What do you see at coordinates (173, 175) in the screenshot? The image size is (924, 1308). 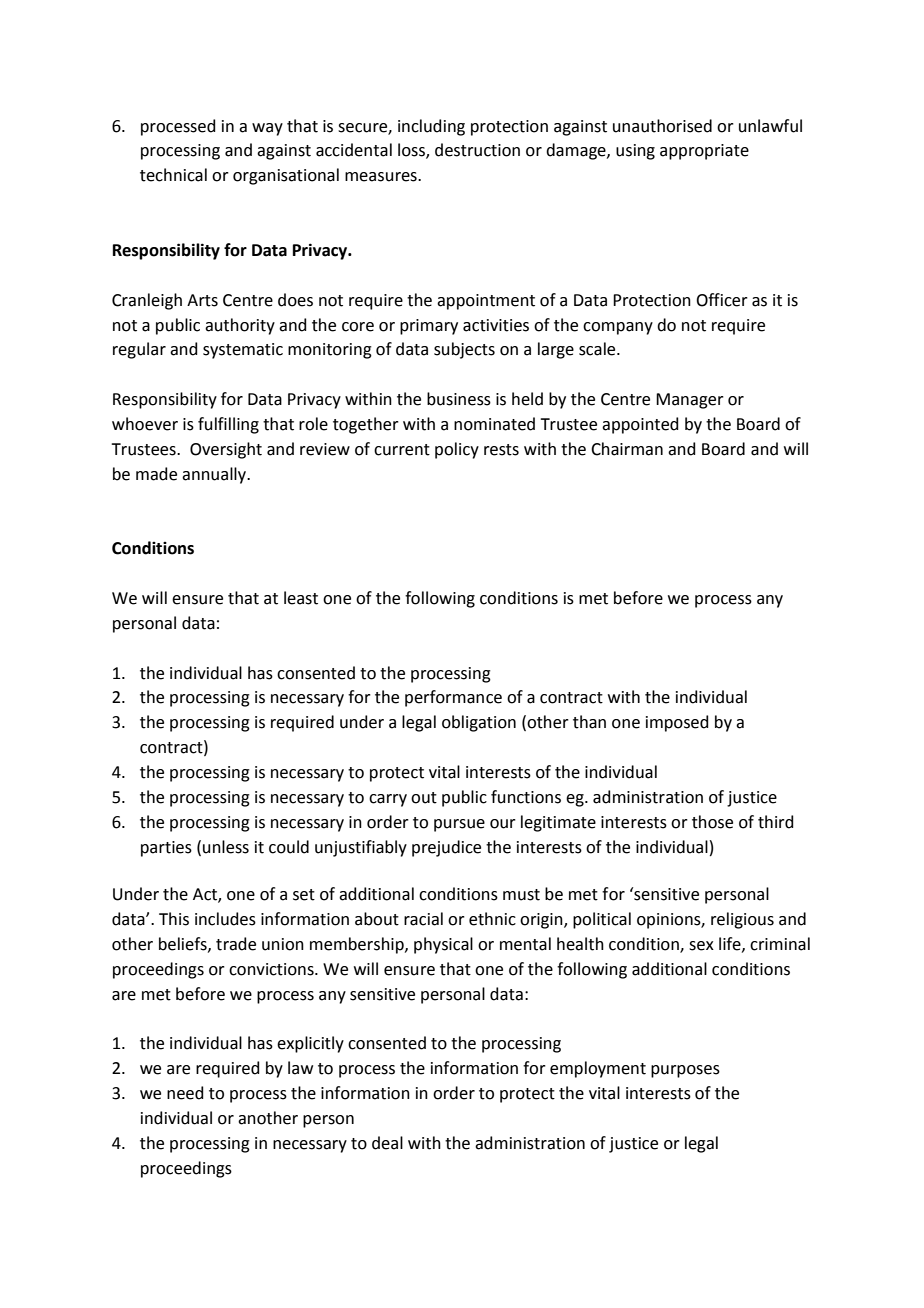 I see `technical` at bounding box center [173, 175].
